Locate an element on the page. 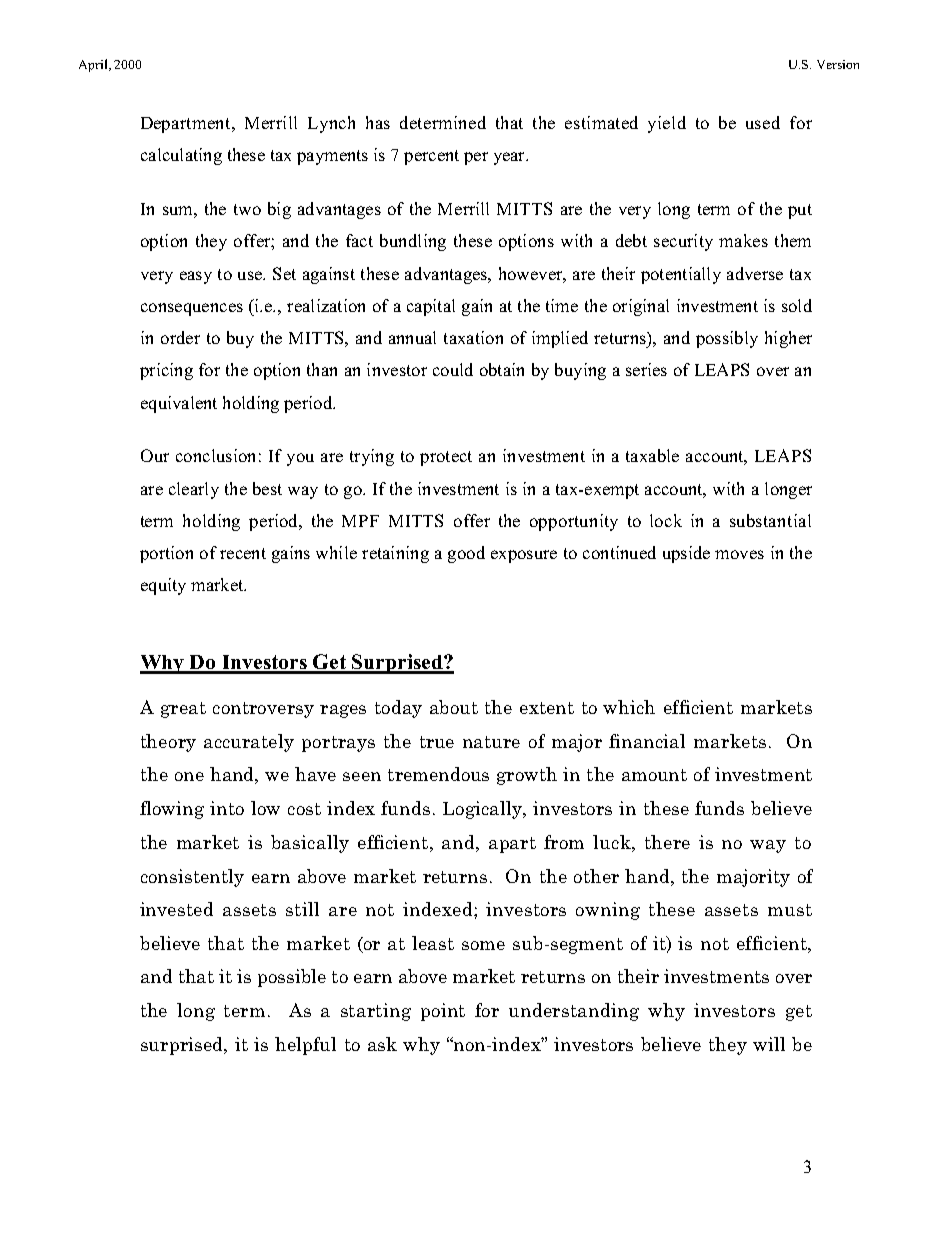  used is located at coordinates (763, 122).
